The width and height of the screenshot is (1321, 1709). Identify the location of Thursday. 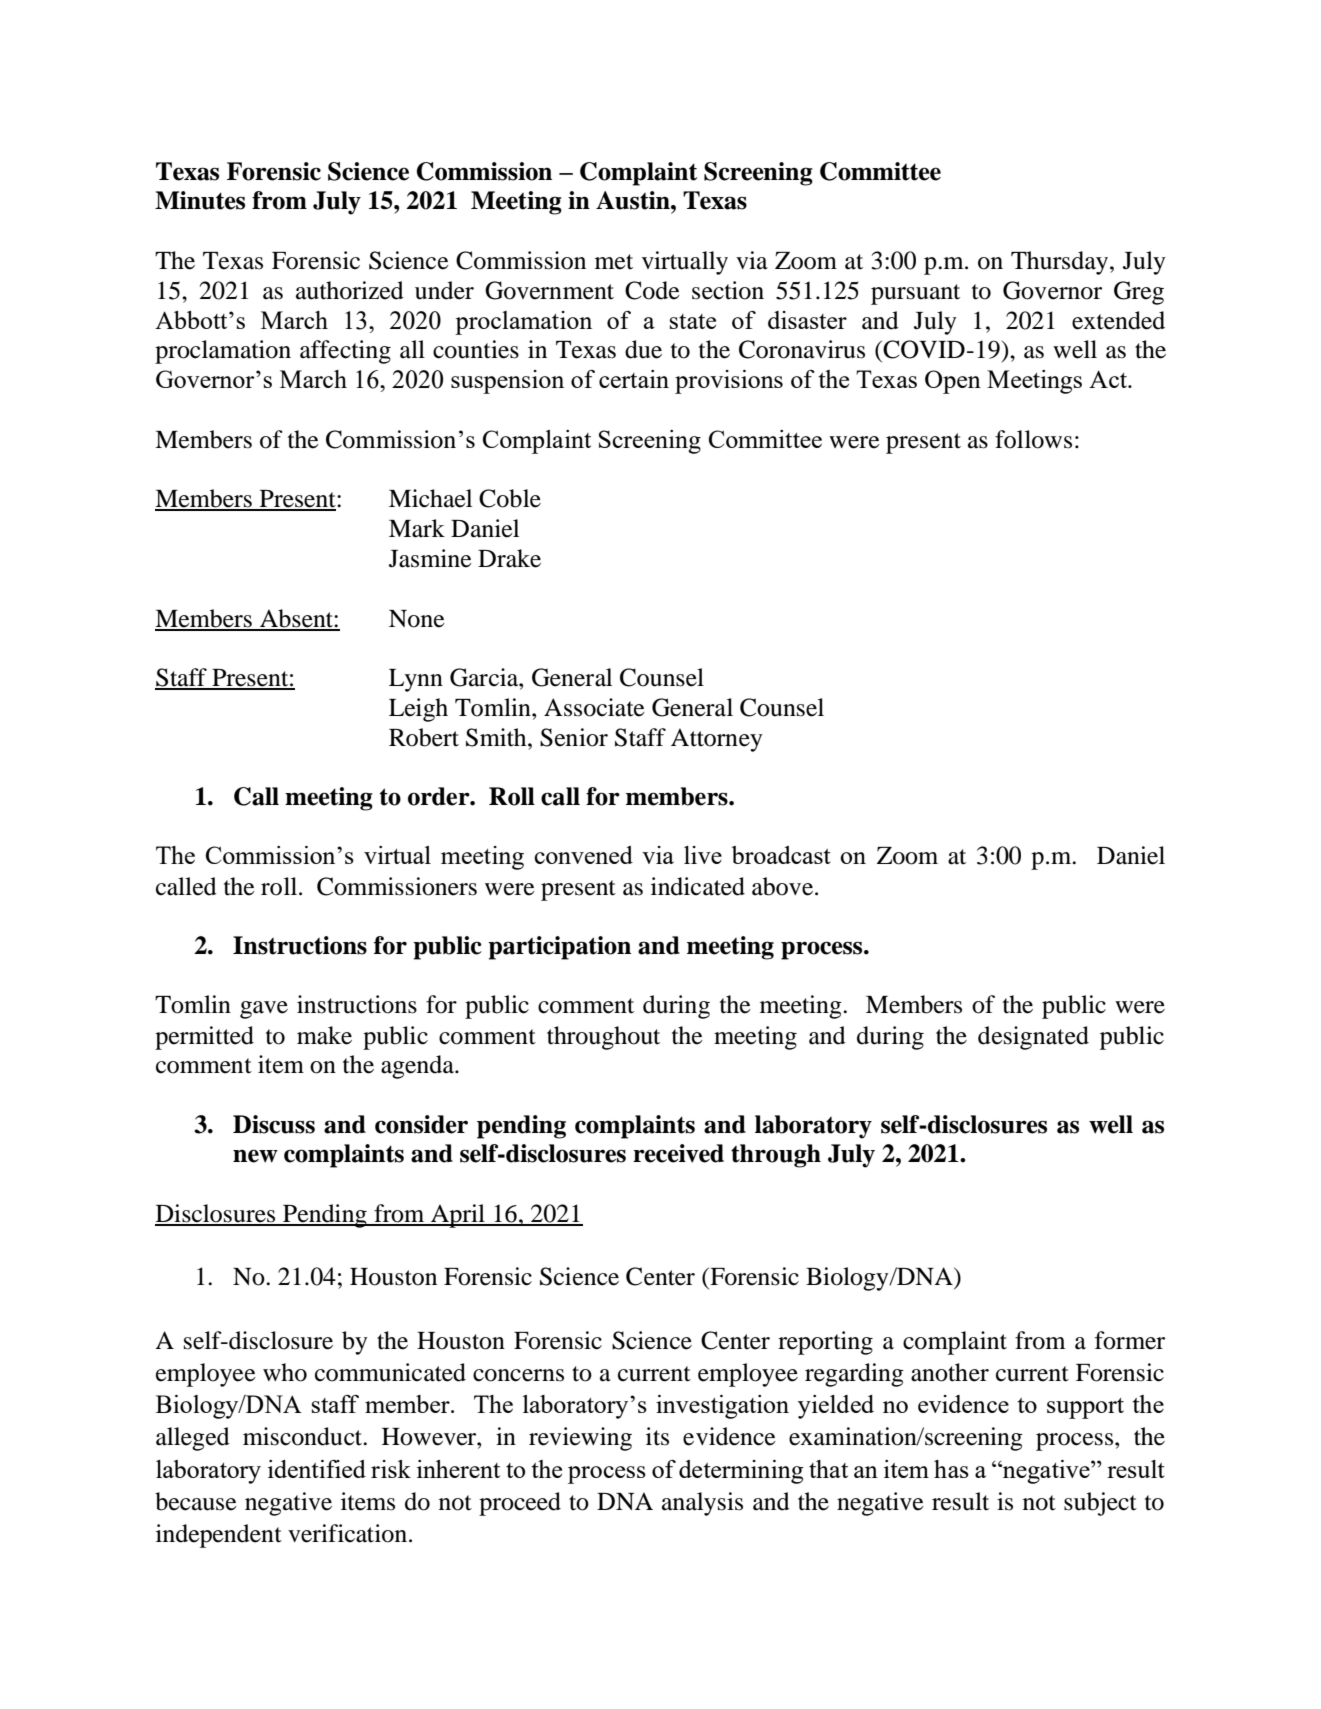
(1061, 263).
